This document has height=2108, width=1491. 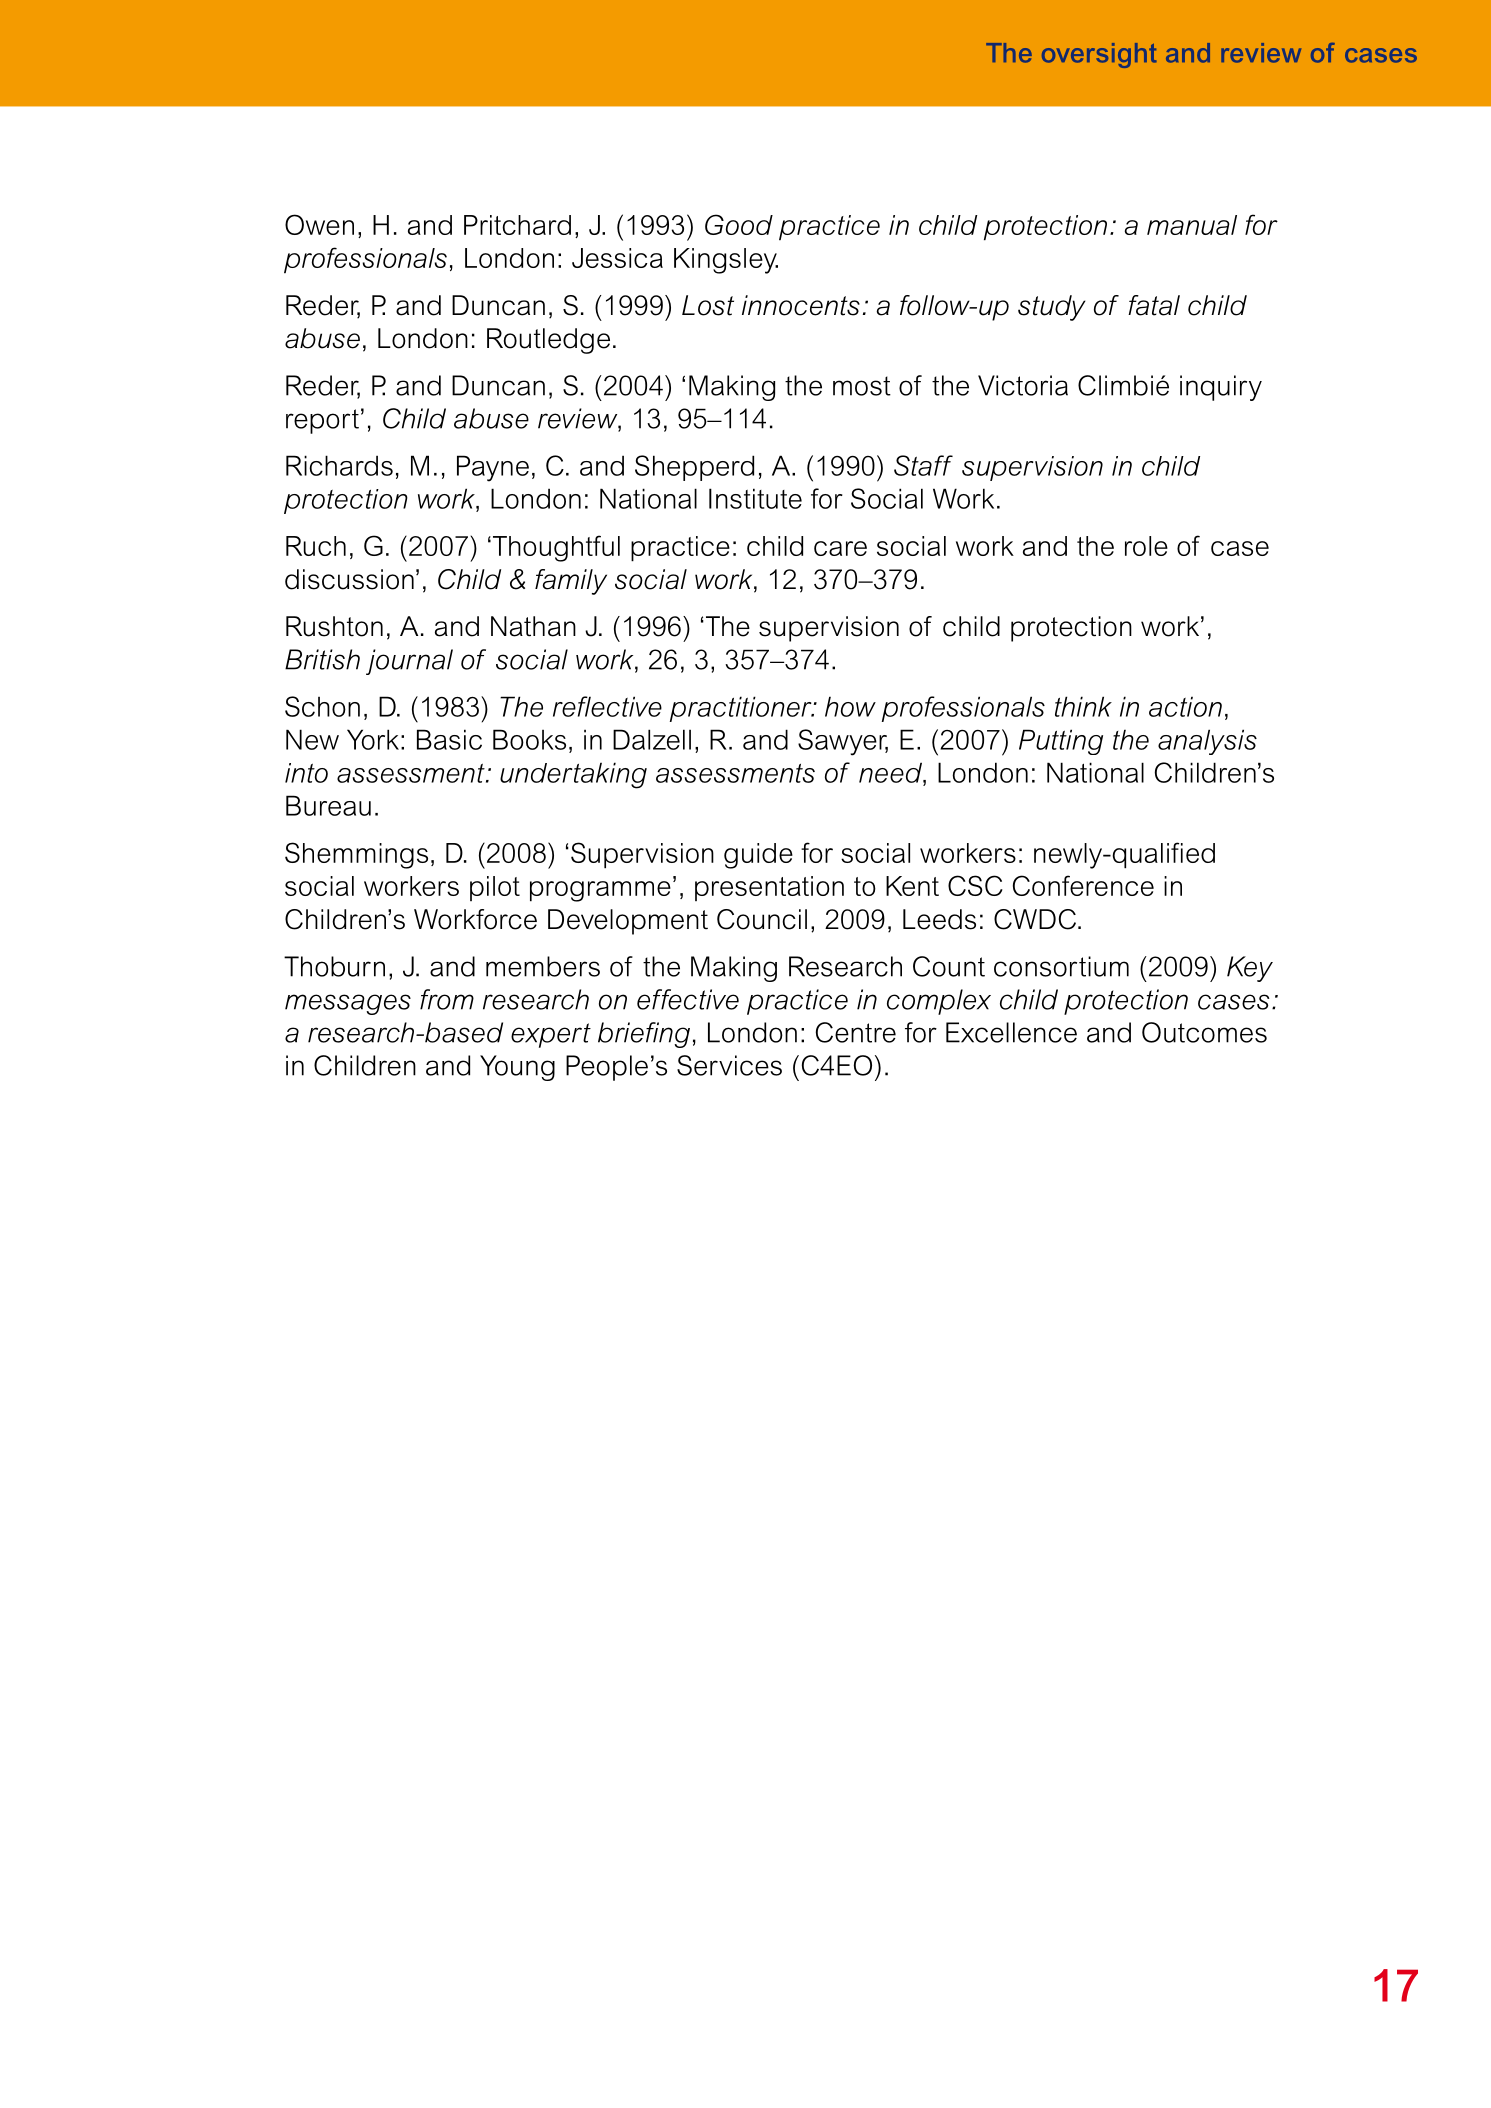 I want to click on Owen, so click(x=319, y=224).
